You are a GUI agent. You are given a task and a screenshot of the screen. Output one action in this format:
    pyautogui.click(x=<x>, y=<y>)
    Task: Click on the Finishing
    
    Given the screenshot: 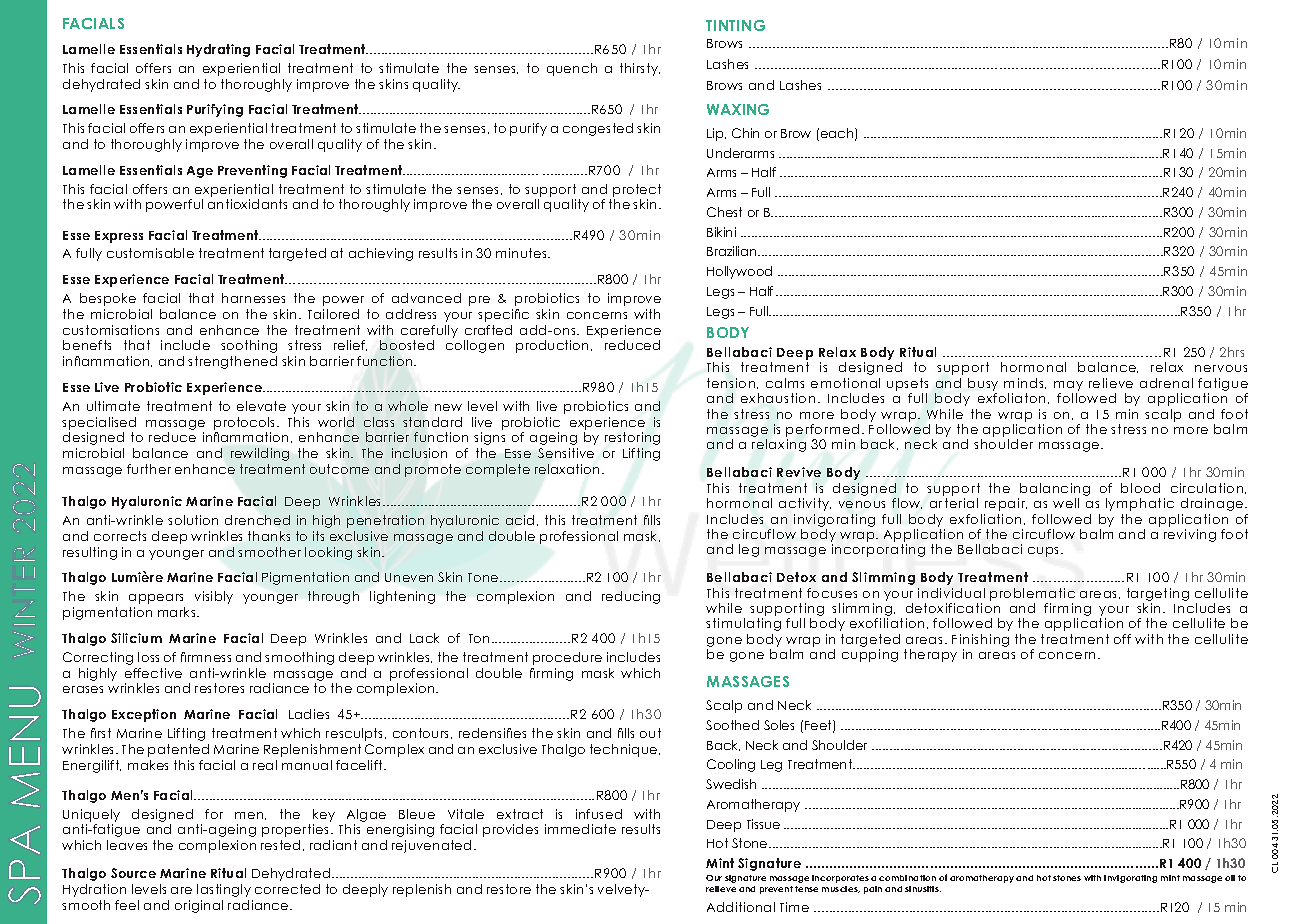 What is the action you would take?
    pyautogui.click(x=980, y=642)
